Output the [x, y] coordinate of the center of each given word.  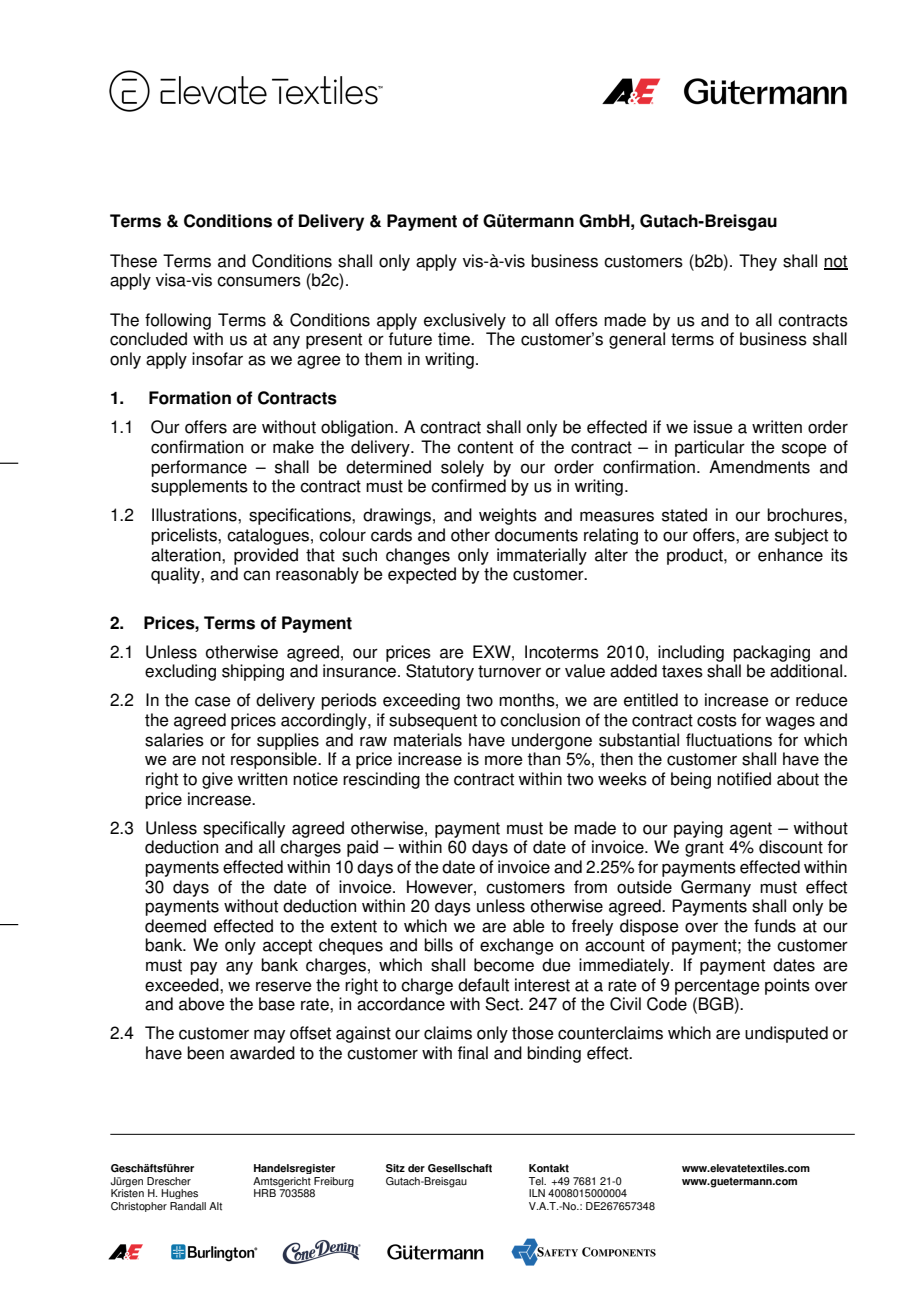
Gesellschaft [460, 1168]
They [758, 262]
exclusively [465, 321]
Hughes [179, 1194]
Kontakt [549, 1168]
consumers [259, 281]
